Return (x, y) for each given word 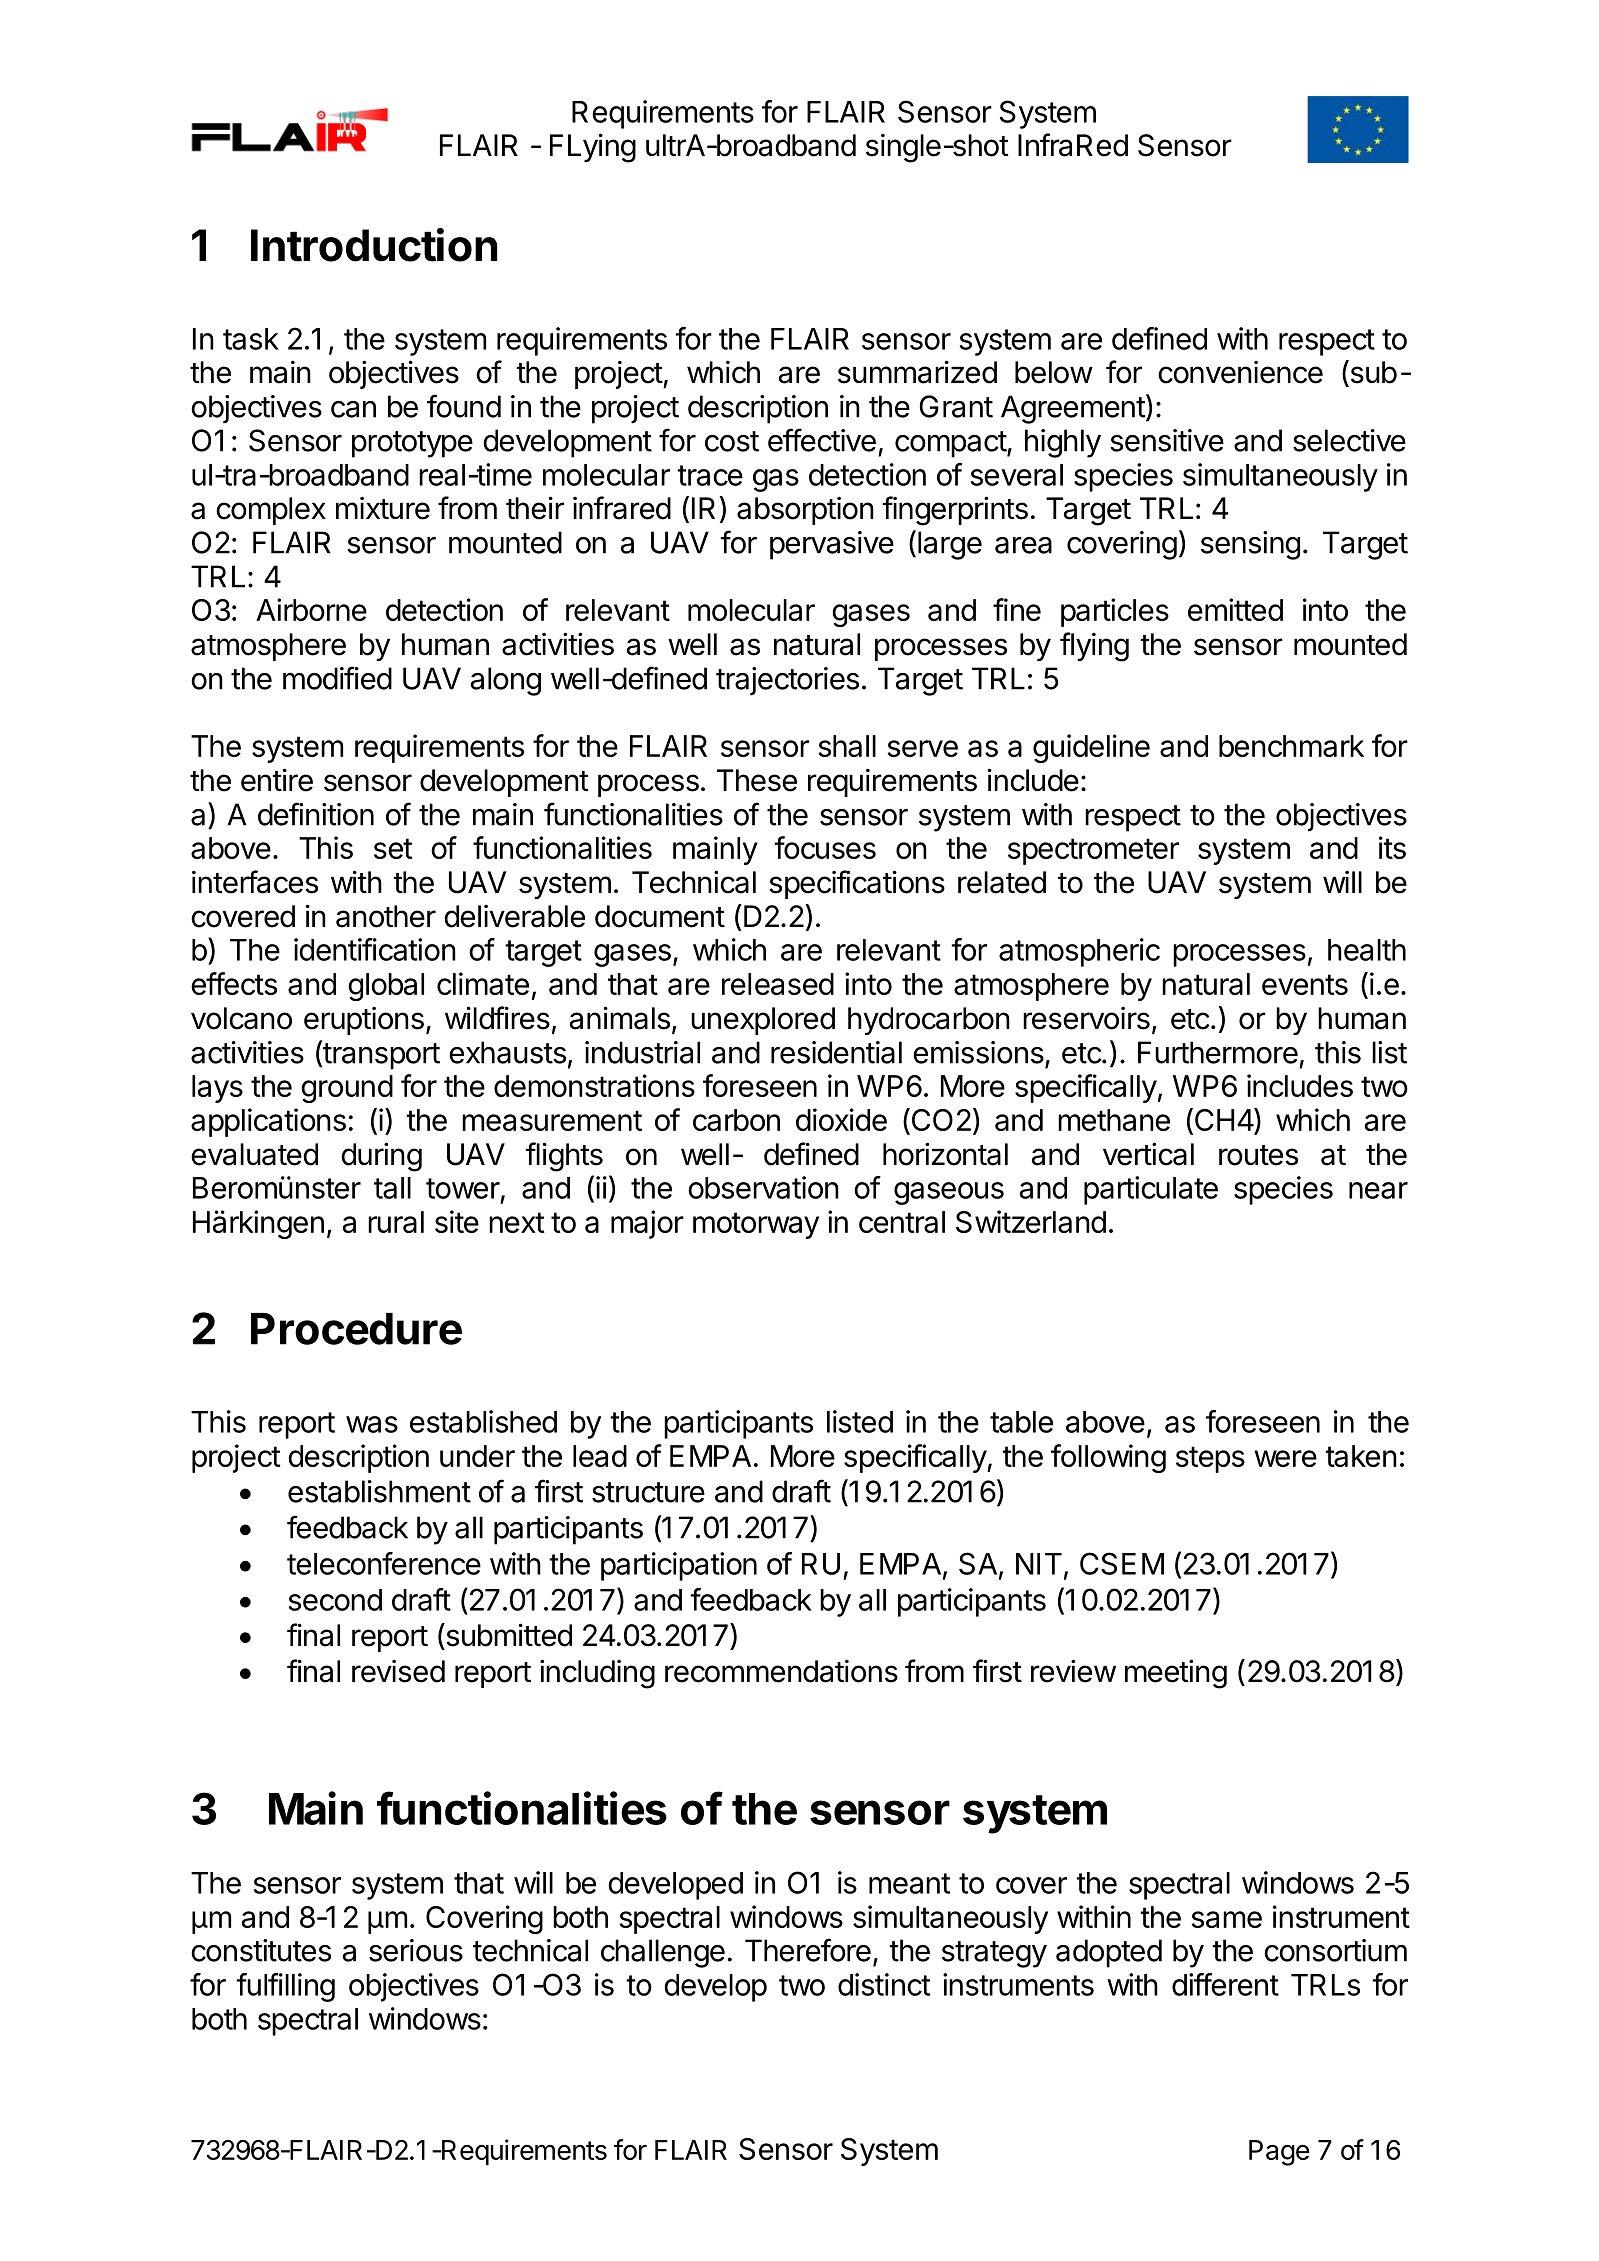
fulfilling (285, 1987)
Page (1279, 2153)
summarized (917, 372)
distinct (884, 1984)
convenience (1240, 372)
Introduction (374, 245)
